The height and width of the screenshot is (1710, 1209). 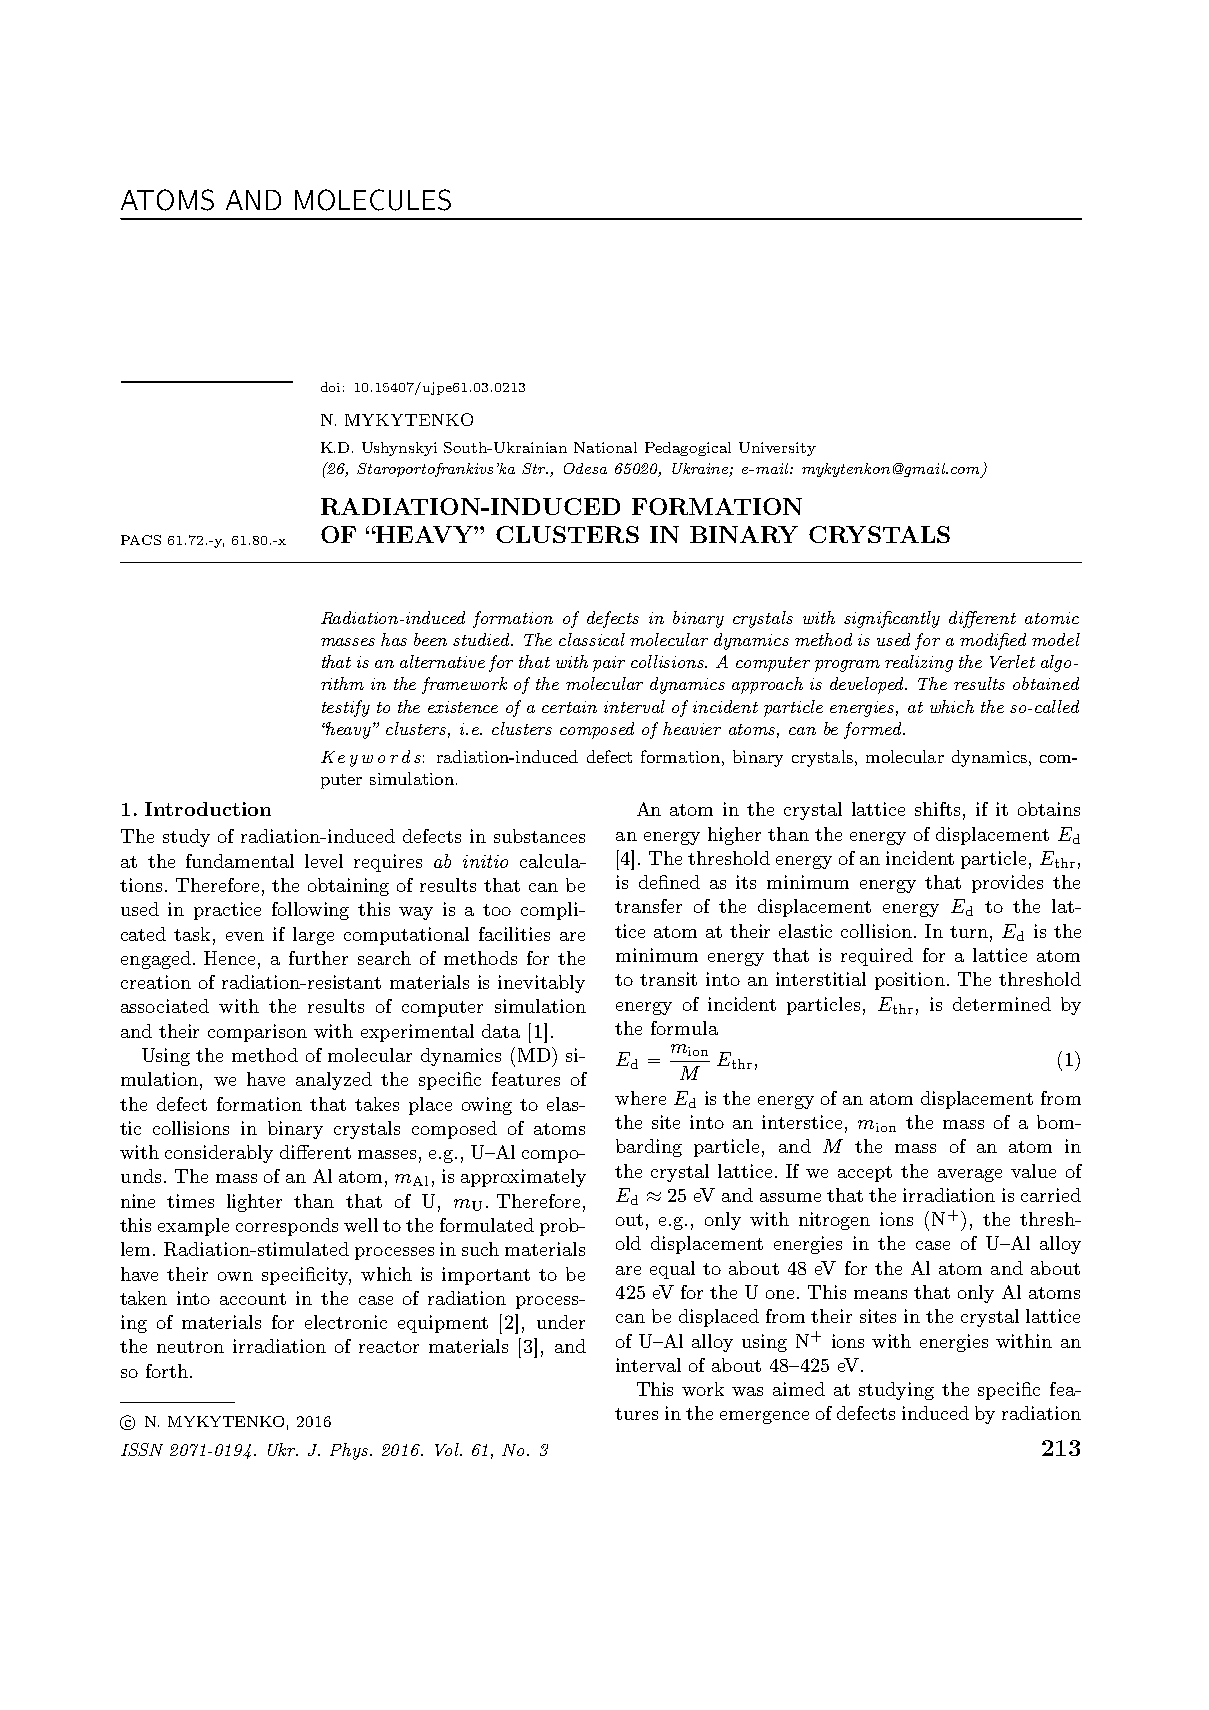 I want to click on shifts, so click(x=937, y=809).
